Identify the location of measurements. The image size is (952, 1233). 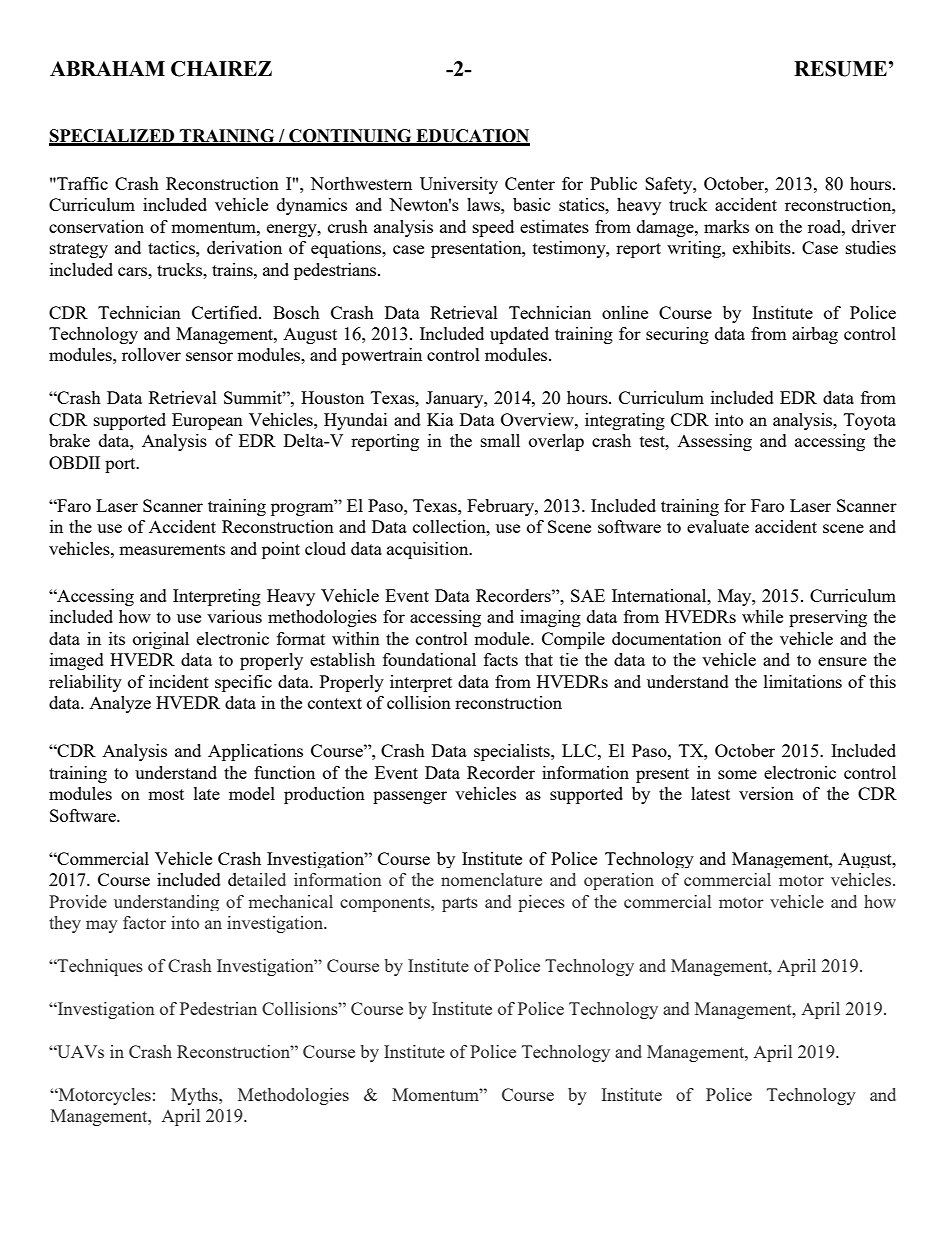
(172, 549).
